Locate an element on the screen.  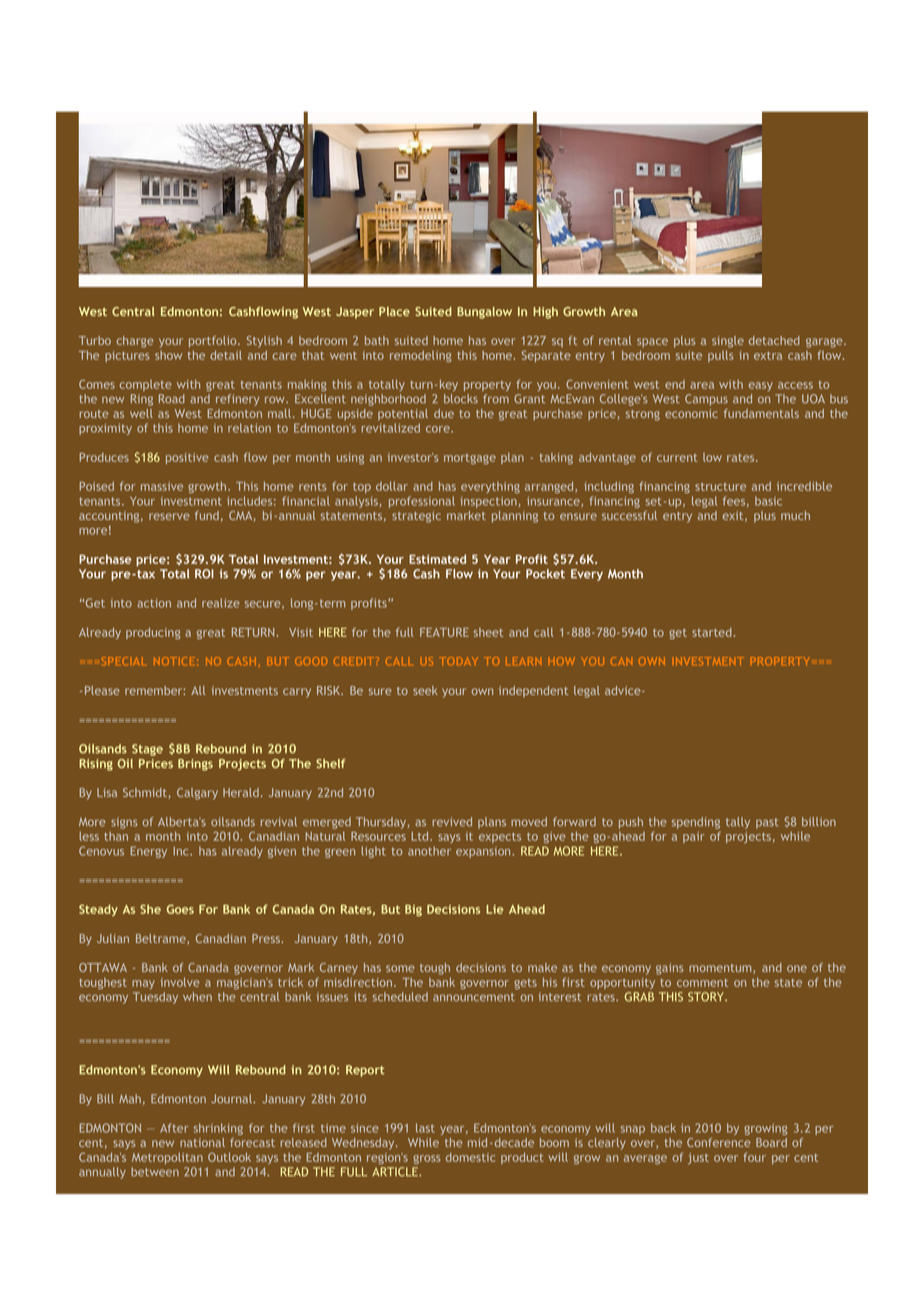
single is located at coordinates (728, 342).
